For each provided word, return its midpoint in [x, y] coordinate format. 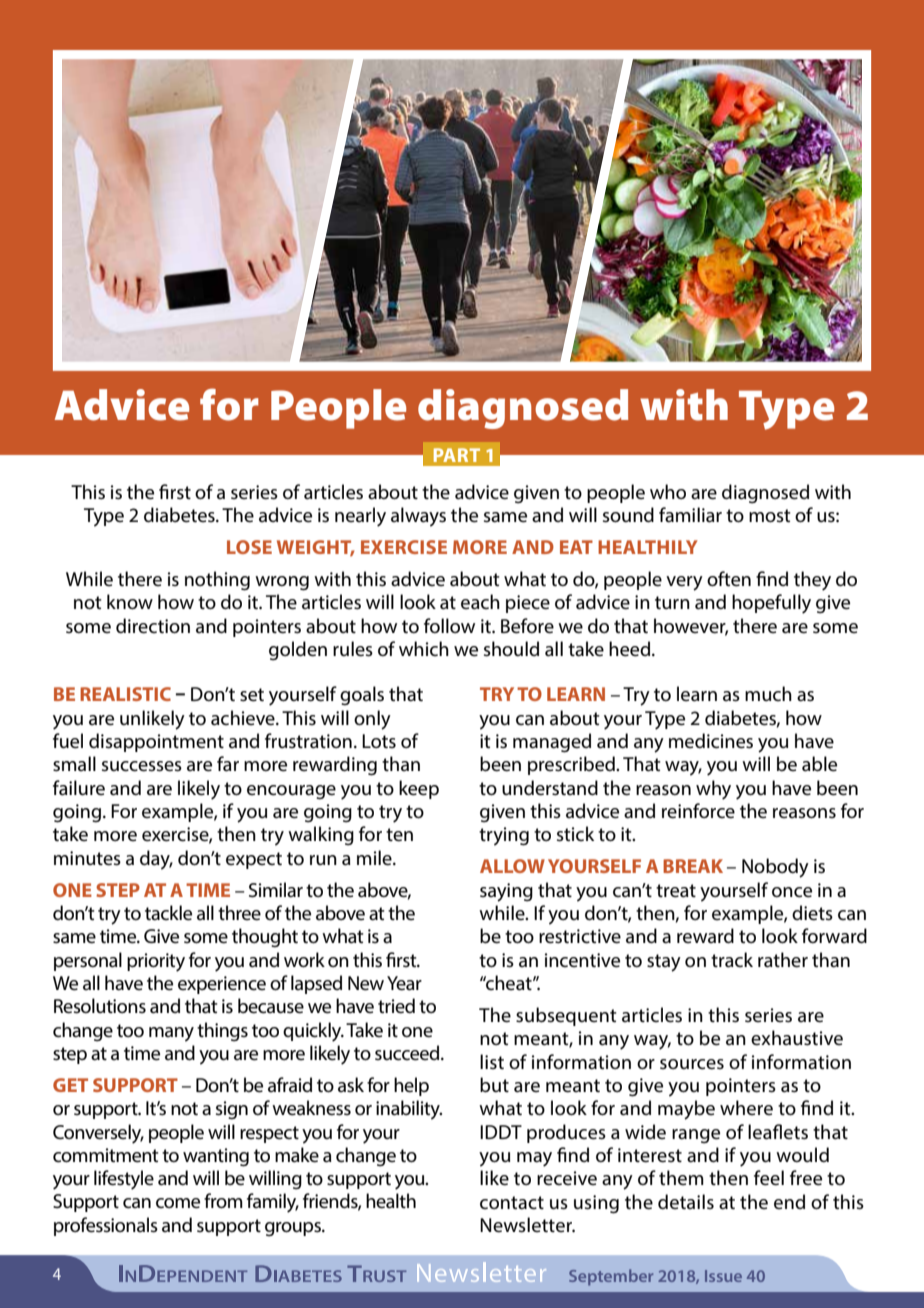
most [770, 516]
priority [156, 962]
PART [457, 455]
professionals [106, 1226]
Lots [379, 741]
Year [404, 983]
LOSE [249, 547]
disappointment [156, 742]
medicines [711, 741]
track [732, 960]
